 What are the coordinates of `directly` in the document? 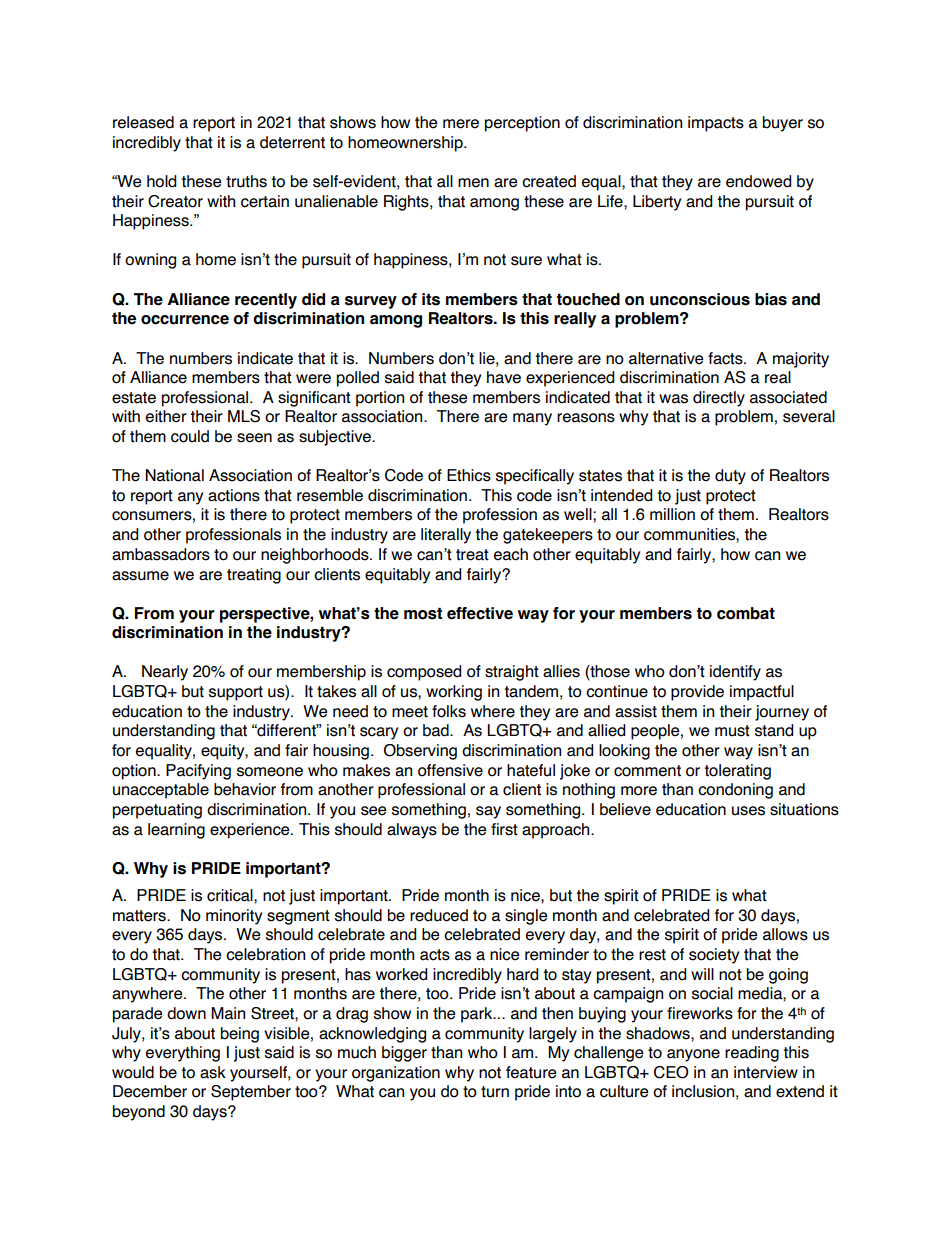 It's located at (719, 399).
